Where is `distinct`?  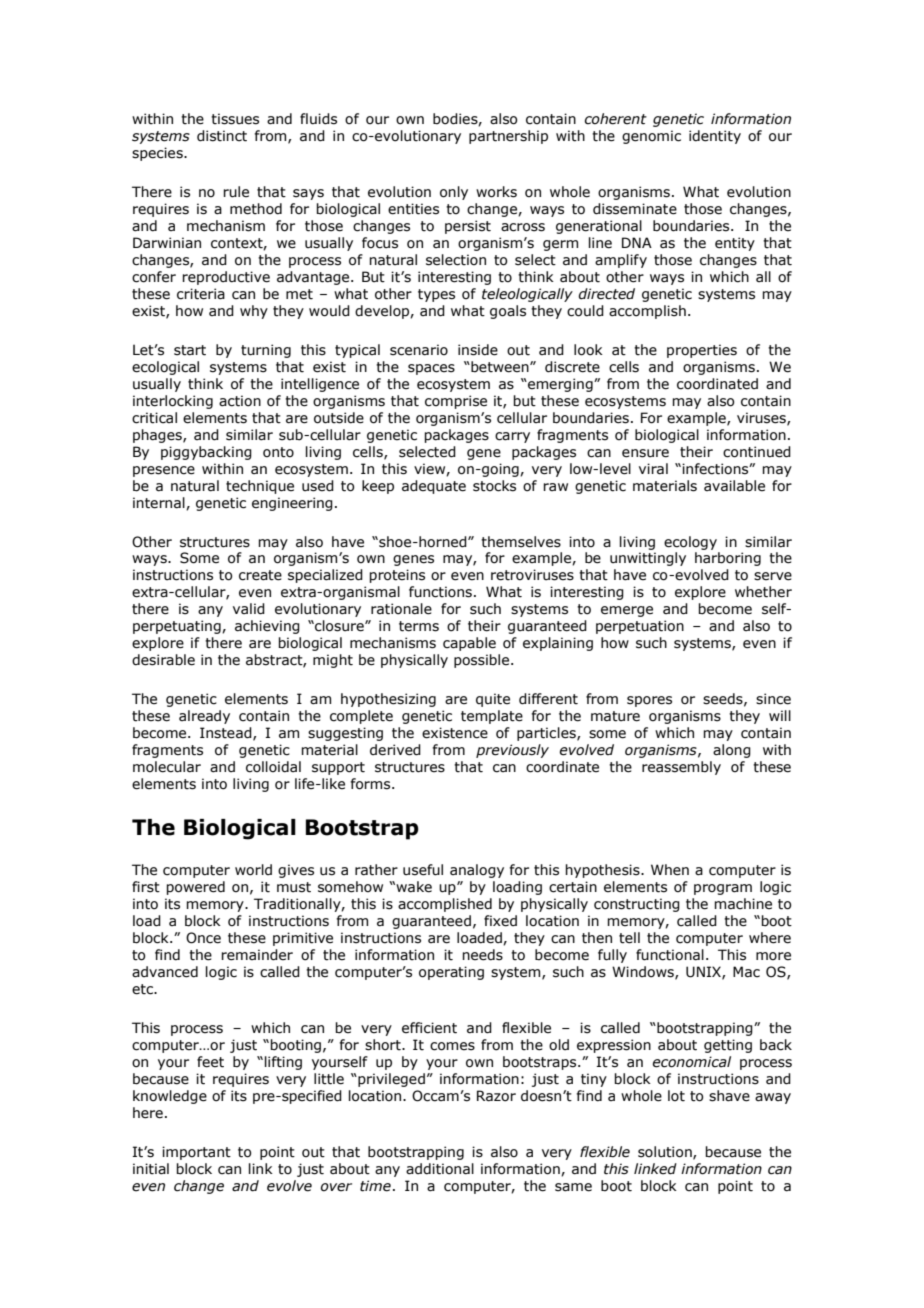
distinct is located at coordinates (222, 136).
